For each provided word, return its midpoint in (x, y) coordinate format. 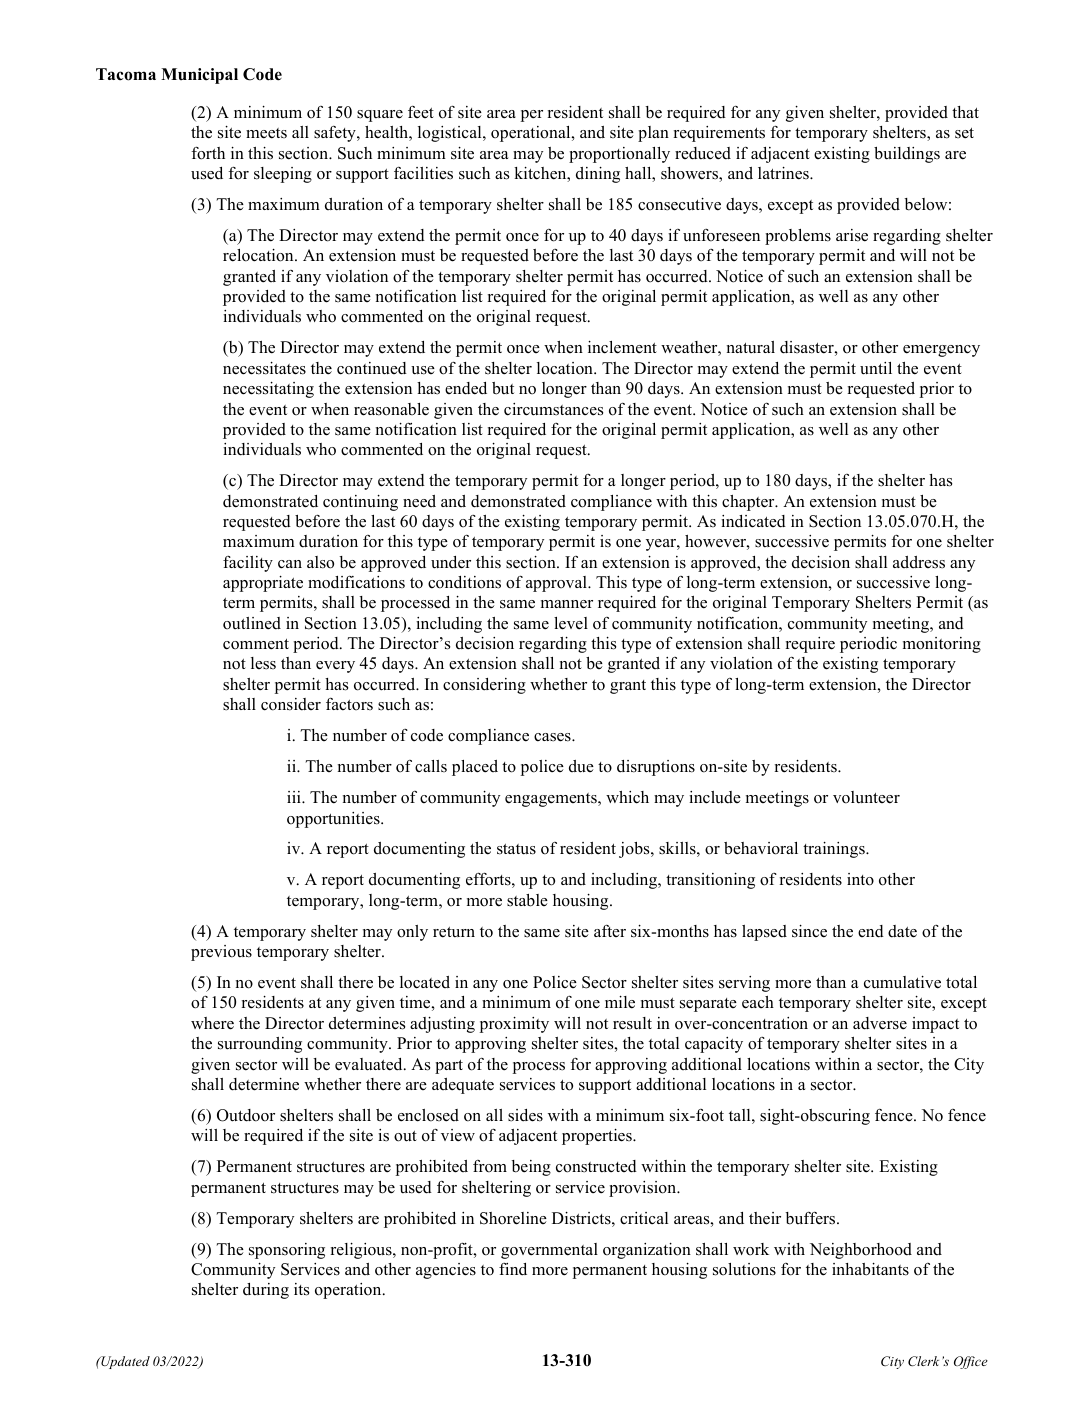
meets (266, 133)
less (263, 663)
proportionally (619, 155)
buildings (907, 155)
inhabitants (870, 1269)
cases (553, 737)
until (876, 368)
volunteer (866, 797)
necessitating (268, 390)
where (212, 1023)
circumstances (553, 409)
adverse (880, 1023)
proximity (514, 1025)
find (513, 1269)
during (266, 1291)
